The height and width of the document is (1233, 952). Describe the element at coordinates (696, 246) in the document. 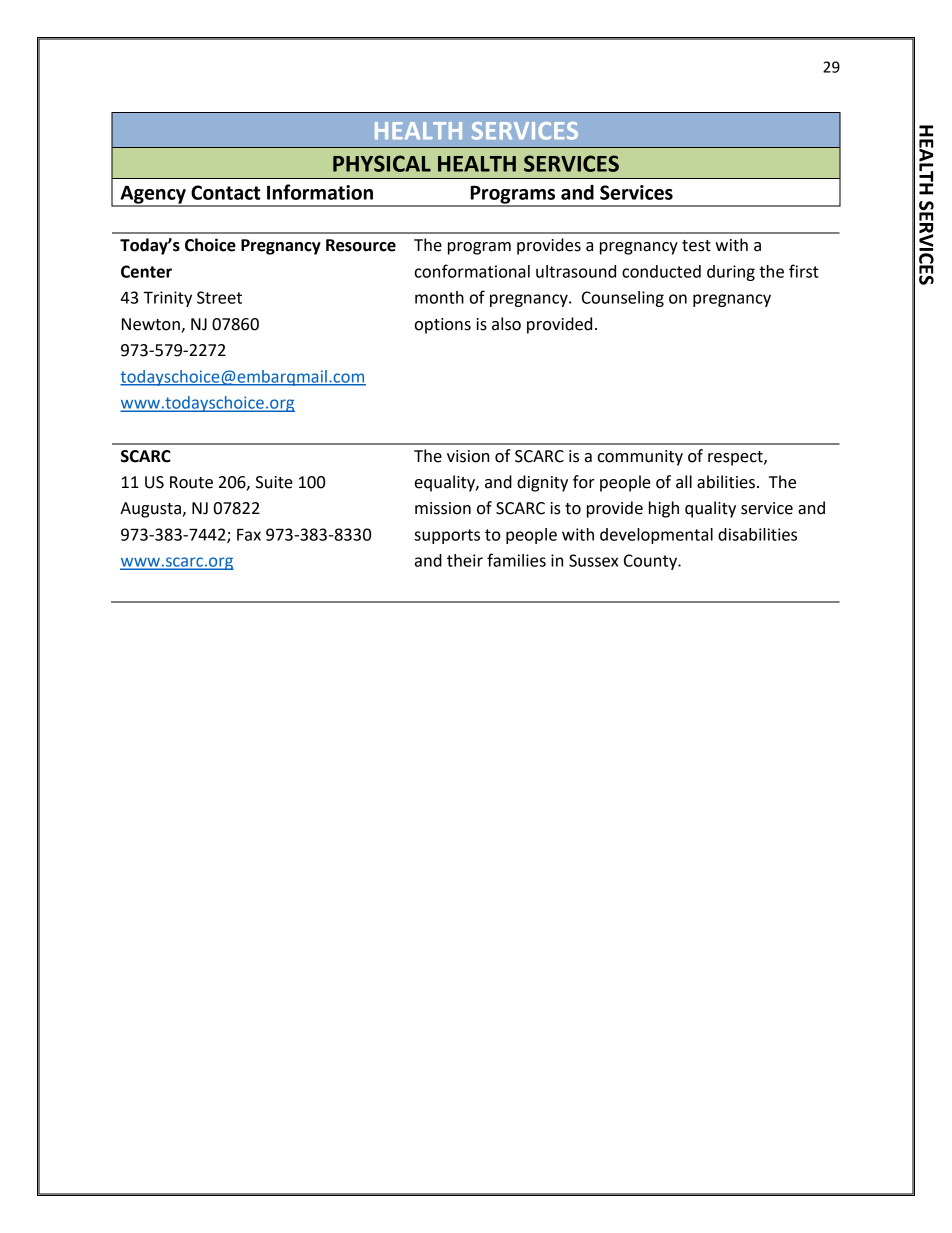

I see `test` at that location.
